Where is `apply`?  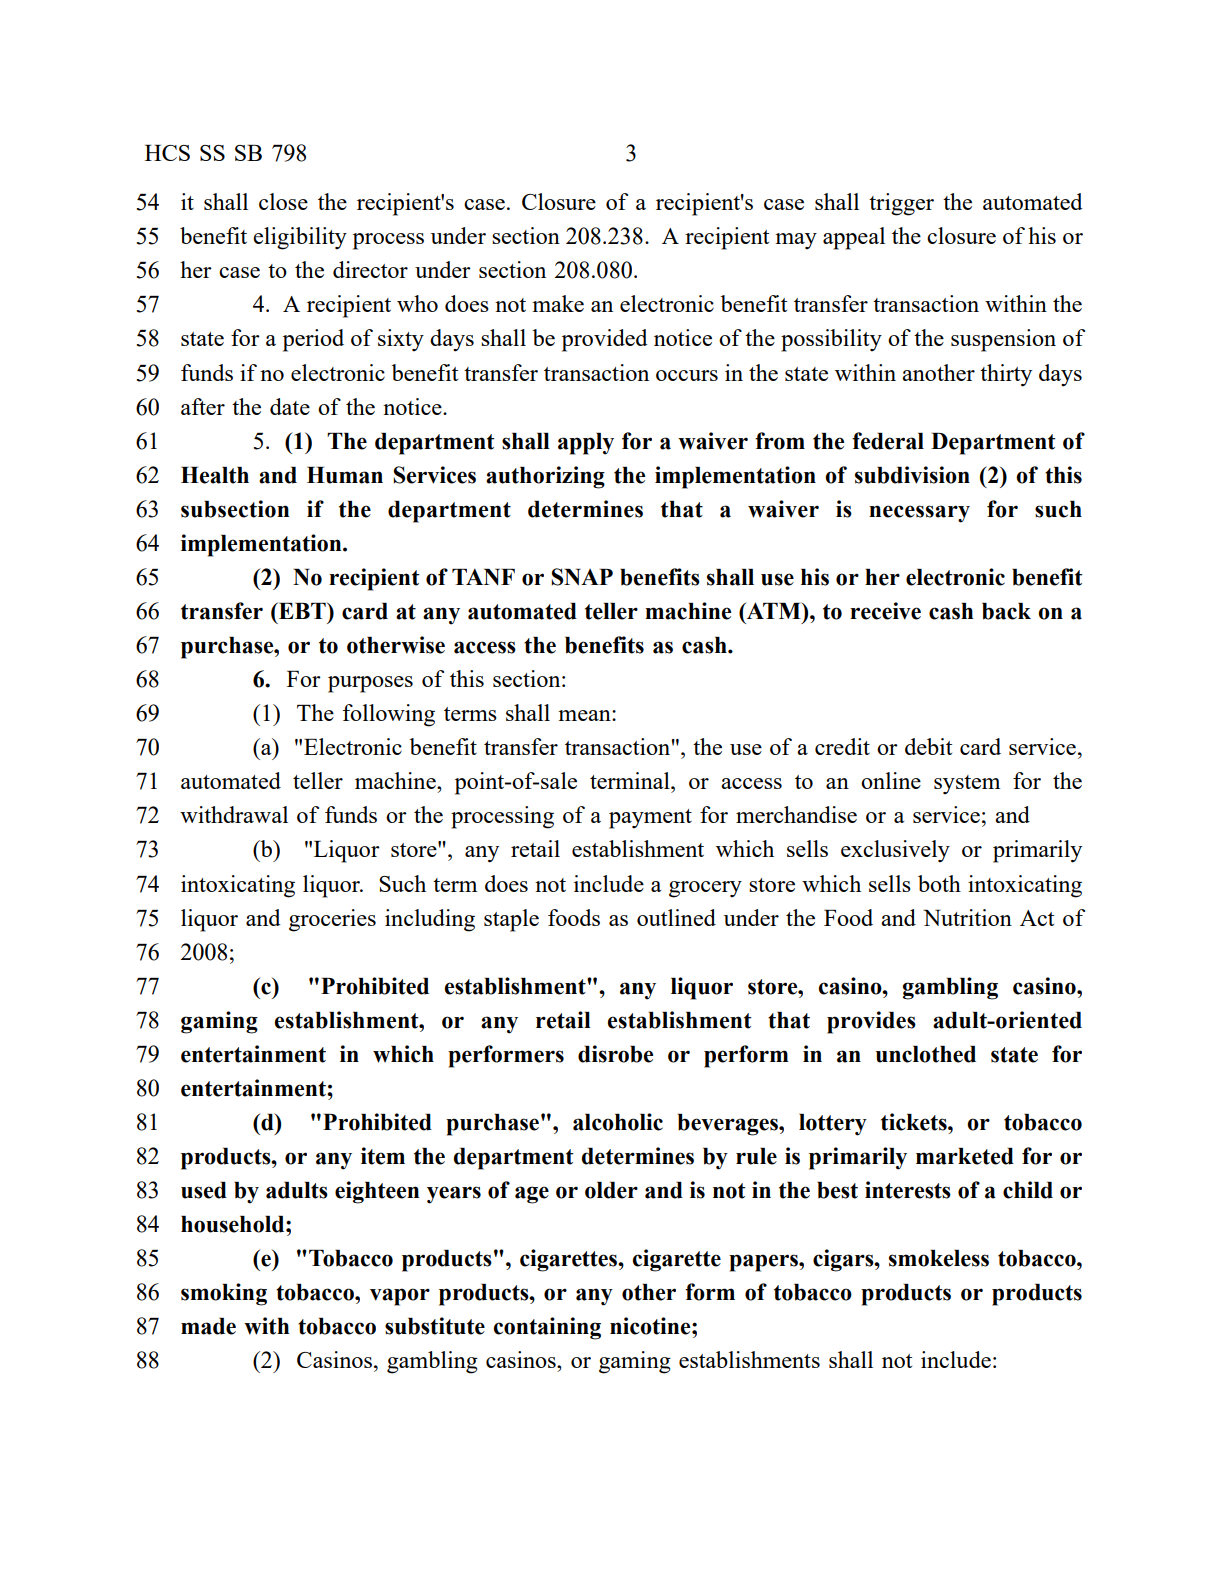
apply is located at coordinates (586, 444).
